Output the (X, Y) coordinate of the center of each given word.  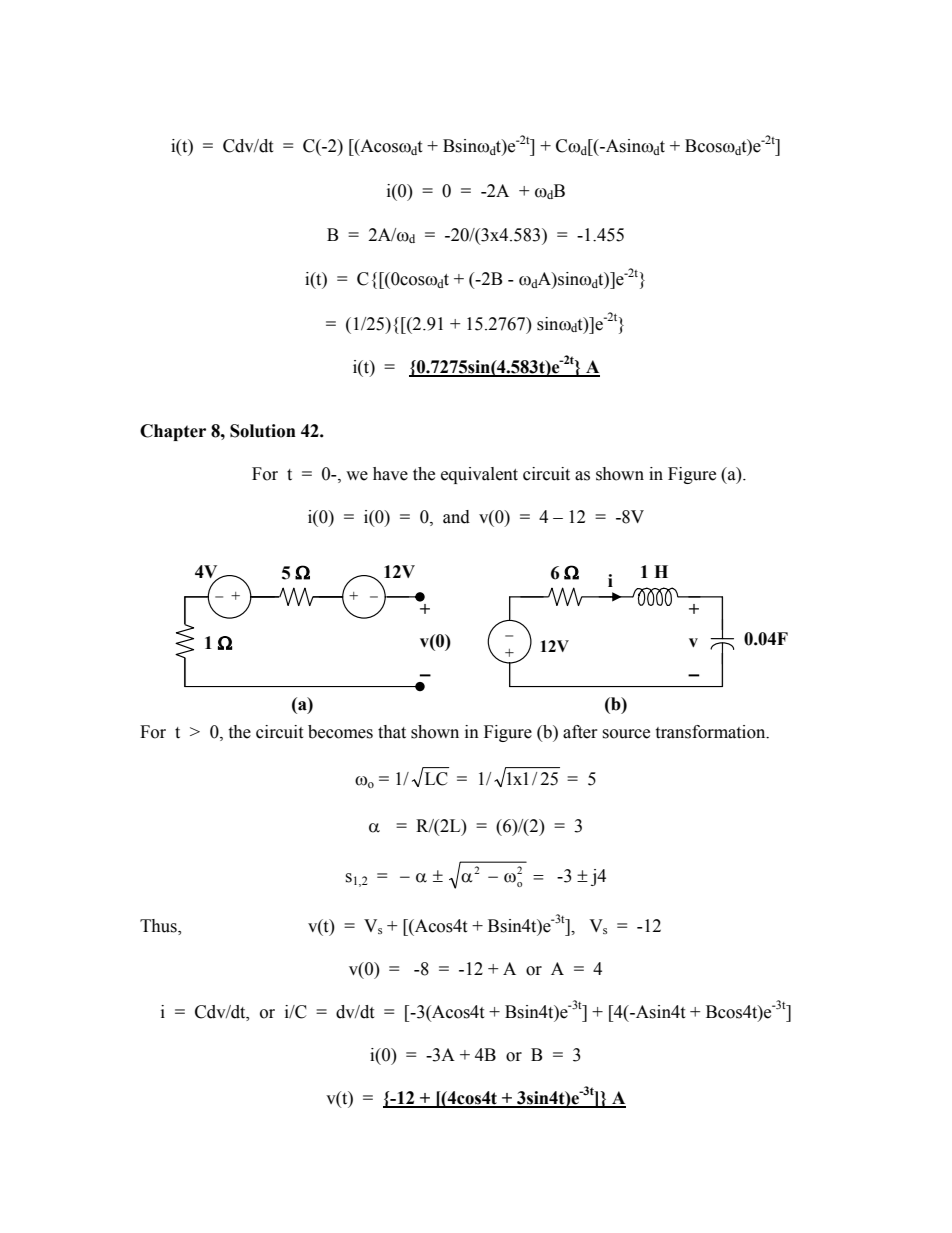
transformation (711, 732)
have (390, 474)
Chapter (173, 432)
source (626, 734)
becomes (340, 732)
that (392, 732)
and (456, 517)
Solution (263, 431)
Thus (159, 927)
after (580, 732)
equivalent (479, 475)
